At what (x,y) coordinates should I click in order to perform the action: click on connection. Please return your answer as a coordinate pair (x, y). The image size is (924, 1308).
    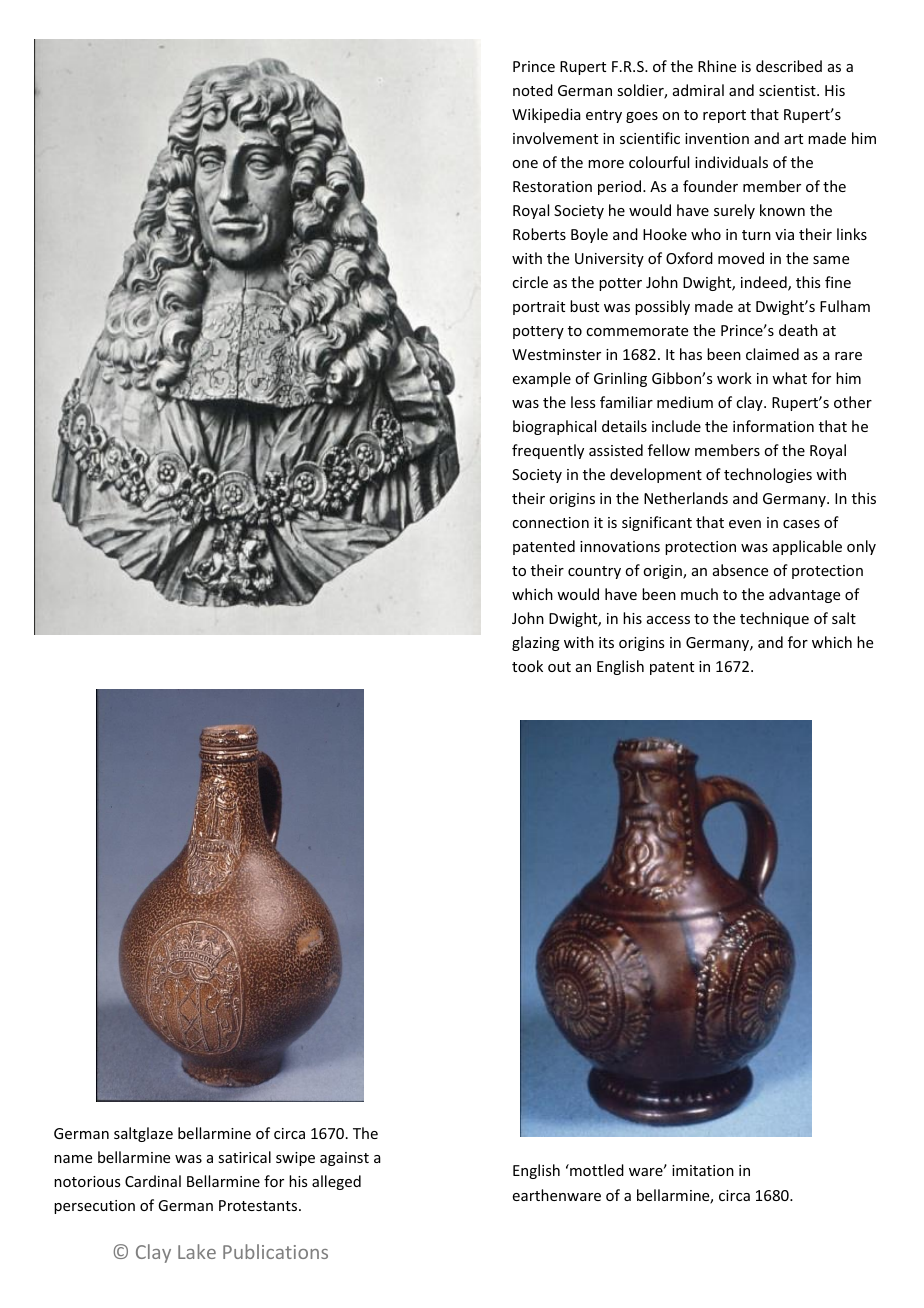
    Looking at the image, I should click on (550, 522).
